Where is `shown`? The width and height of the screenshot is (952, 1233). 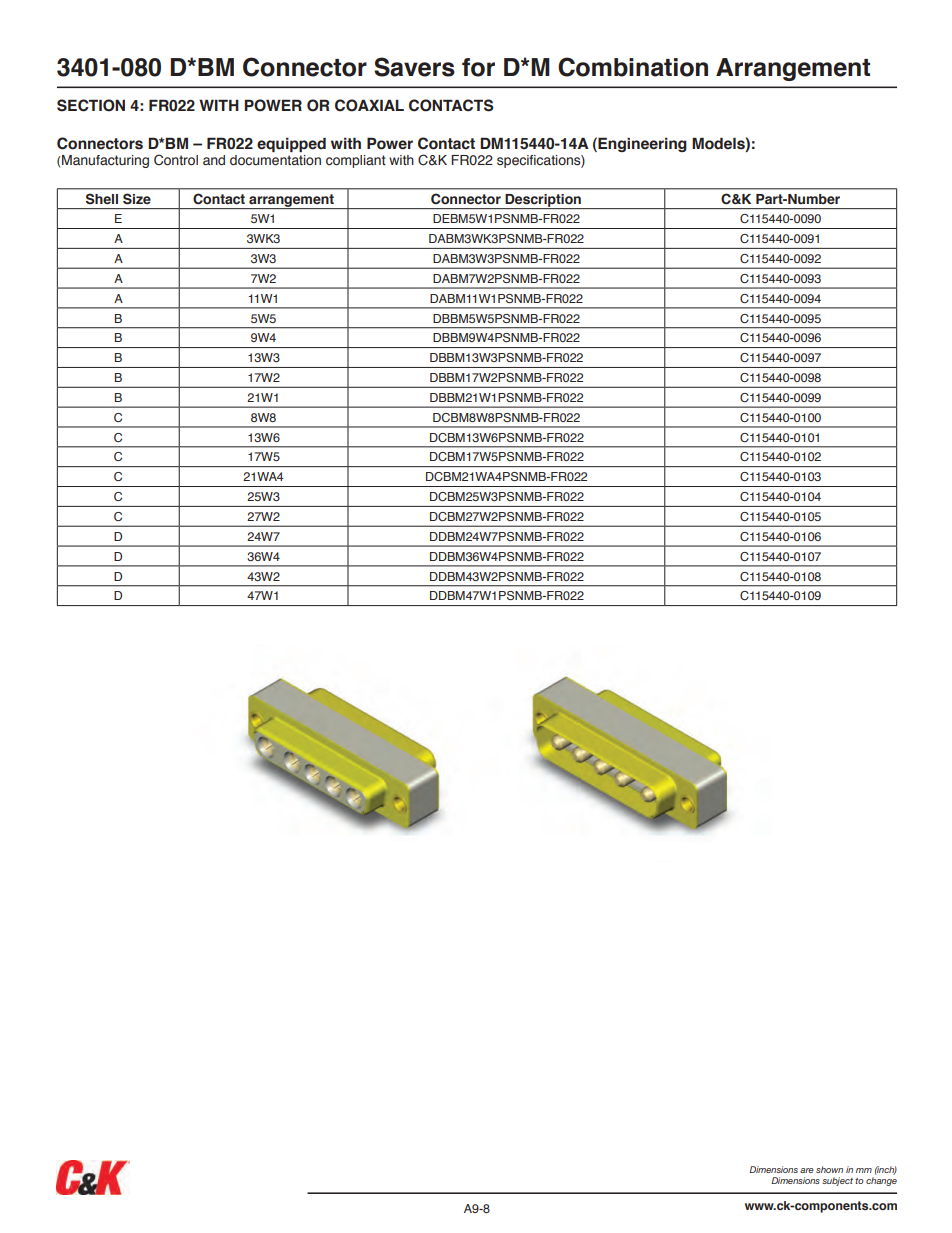 shown is located at coordinates (829, 1169).
